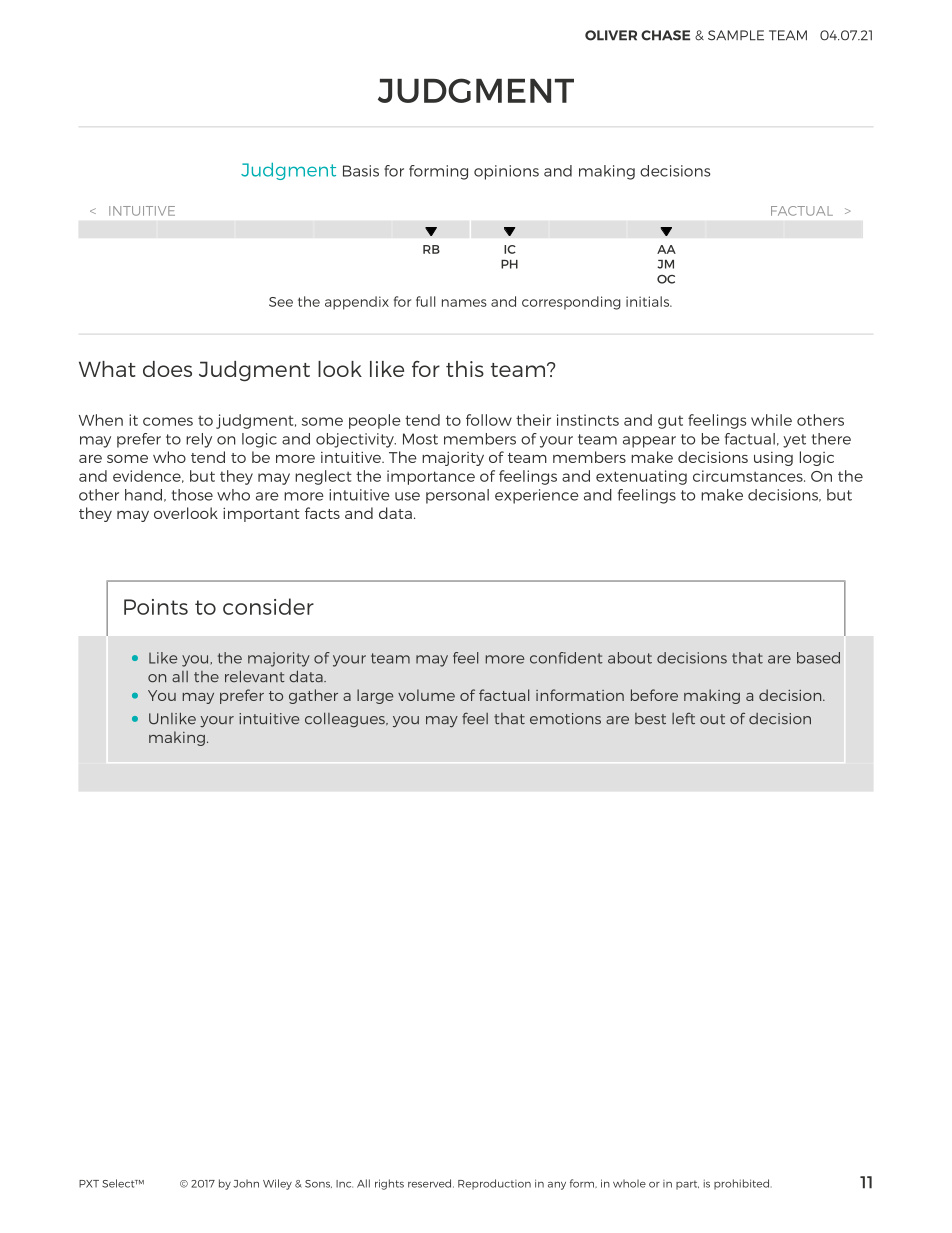 The width and height of the page is (952, 1233). I want to click on based, so click(818, 658).
